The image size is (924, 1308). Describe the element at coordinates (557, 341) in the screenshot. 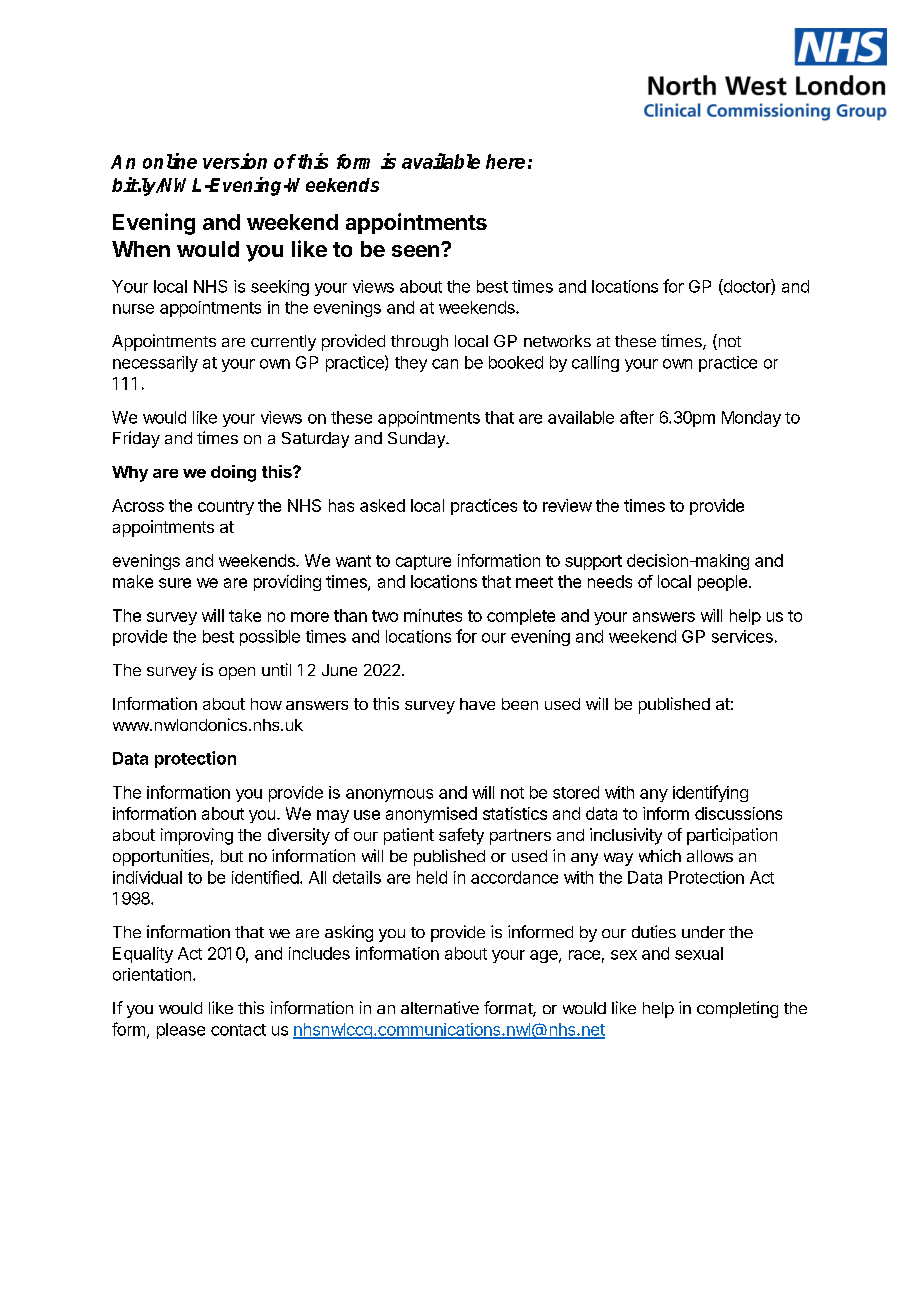

I see `networks` at that location.
